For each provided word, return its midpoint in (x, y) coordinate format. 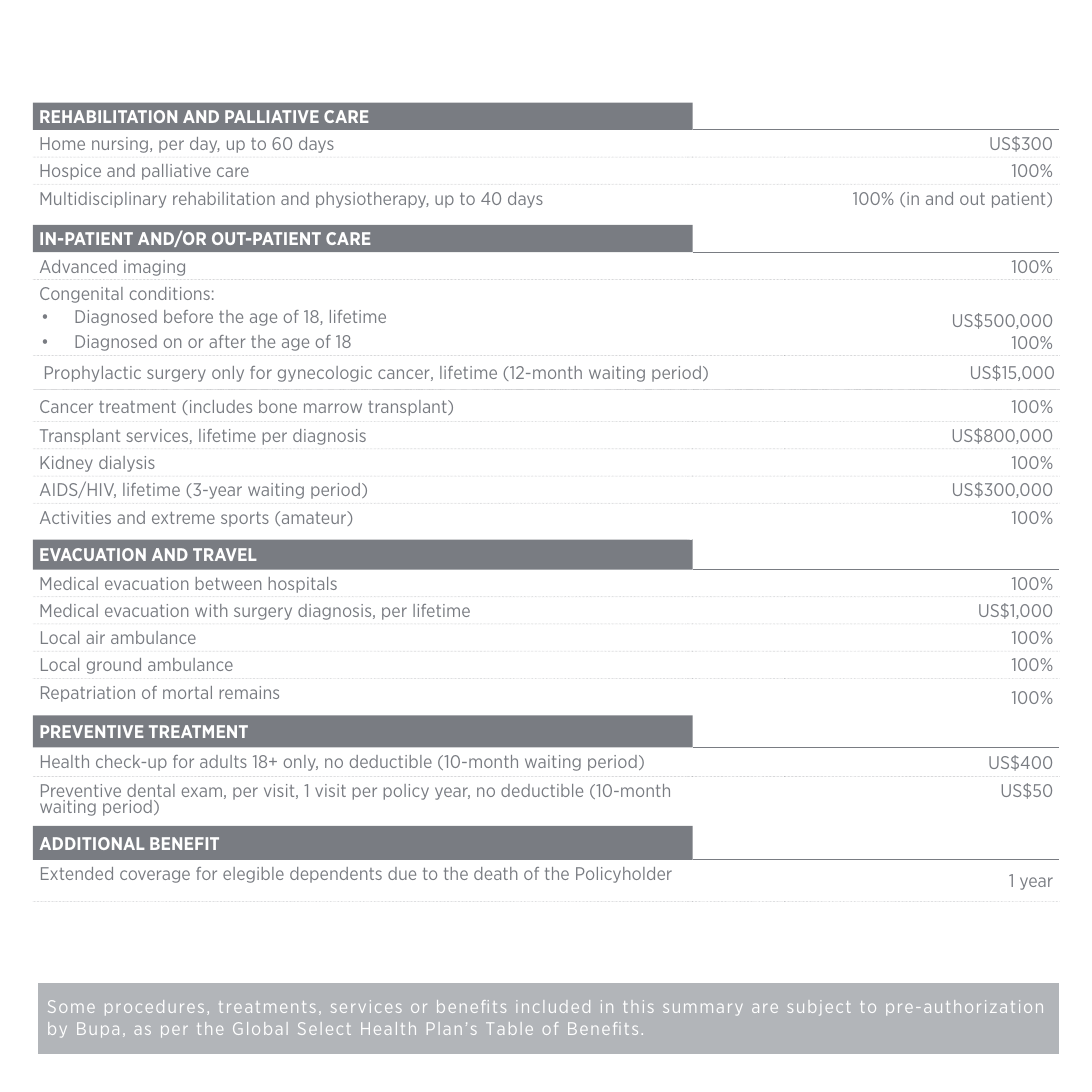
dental (151, 790)
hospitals (302, 585)
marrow (333, 408)
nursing (120, 145)
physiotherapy (372, 200)
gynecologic (325, 374)
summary (703, 1009)
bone (278, 406)
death (495, 873)
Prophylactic (93, 374)
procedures (154, 1008)
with (211, 610)
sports (245, 519)
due (402, 873)
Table (509, 1028)
